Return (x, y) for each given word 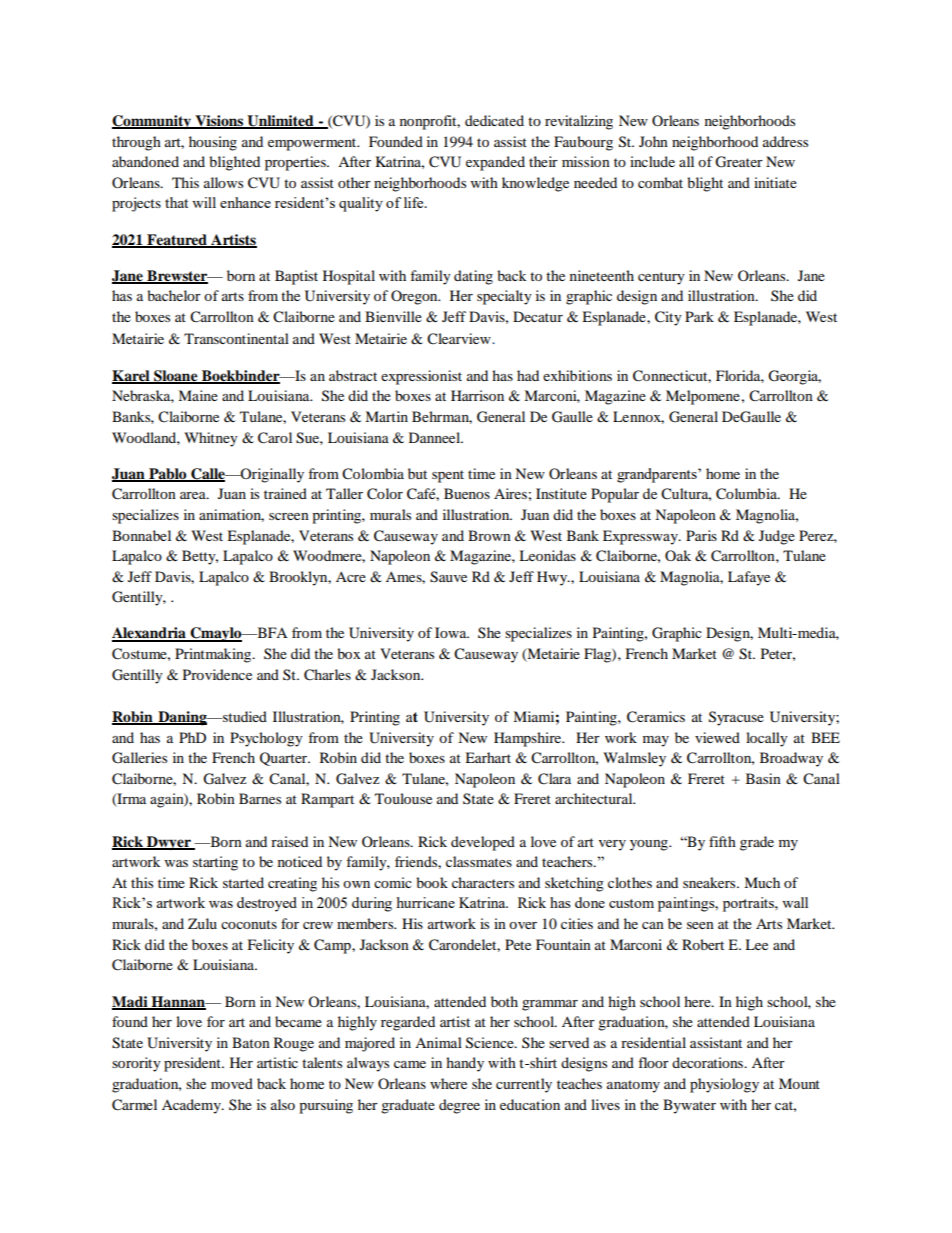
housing (213, 143)
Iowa (452, 632)
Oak (678, 555)
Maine (198, 395)
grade (757, 843)
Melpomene (703, 397)
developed (483, 843)
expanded (495, 163)
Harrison (477, 395)
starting (215, 863)
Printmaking (214, 655)
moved (232, 1083)
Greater (739, 162)
